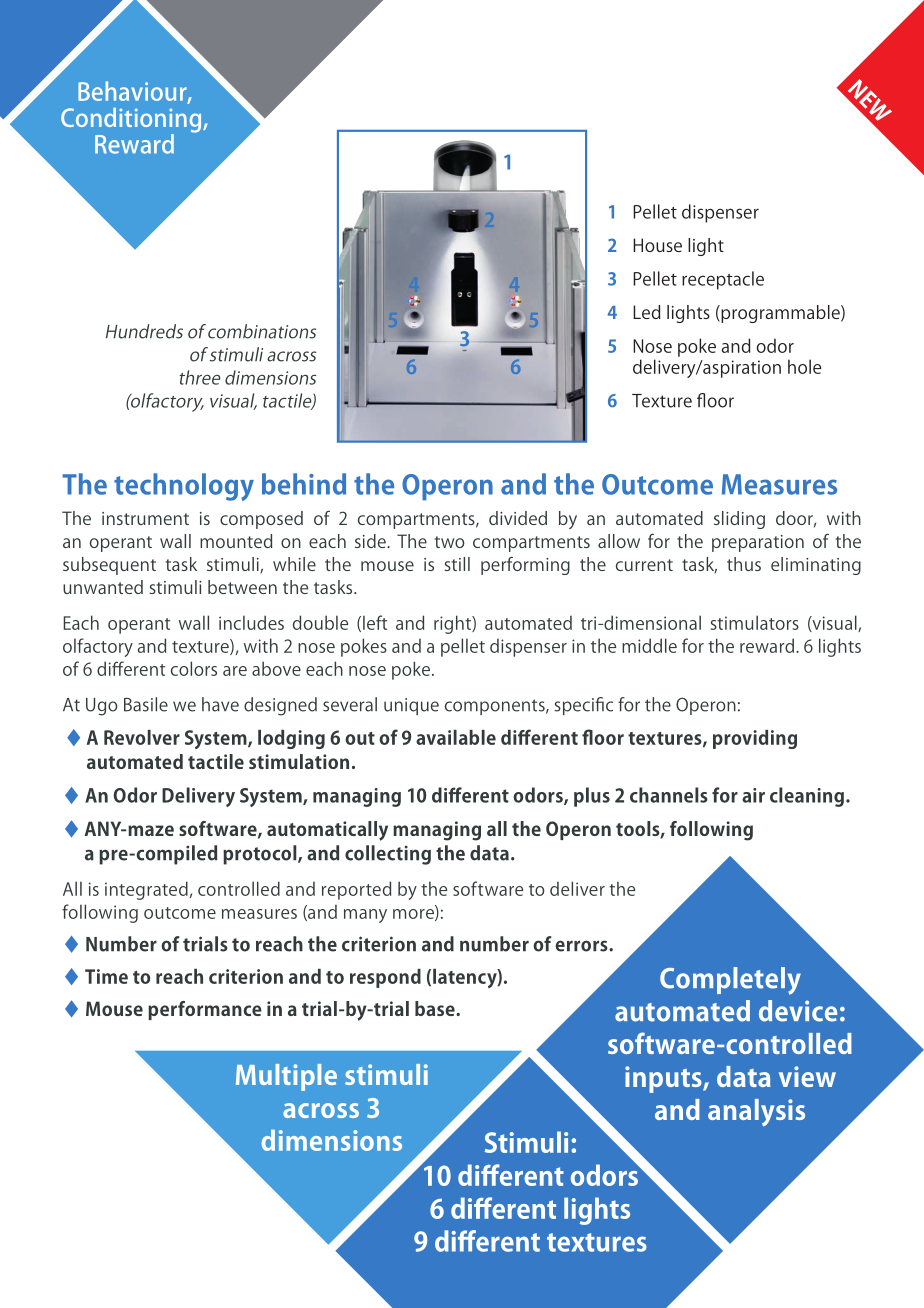  I want to click on collecting, so click(388, 855).
